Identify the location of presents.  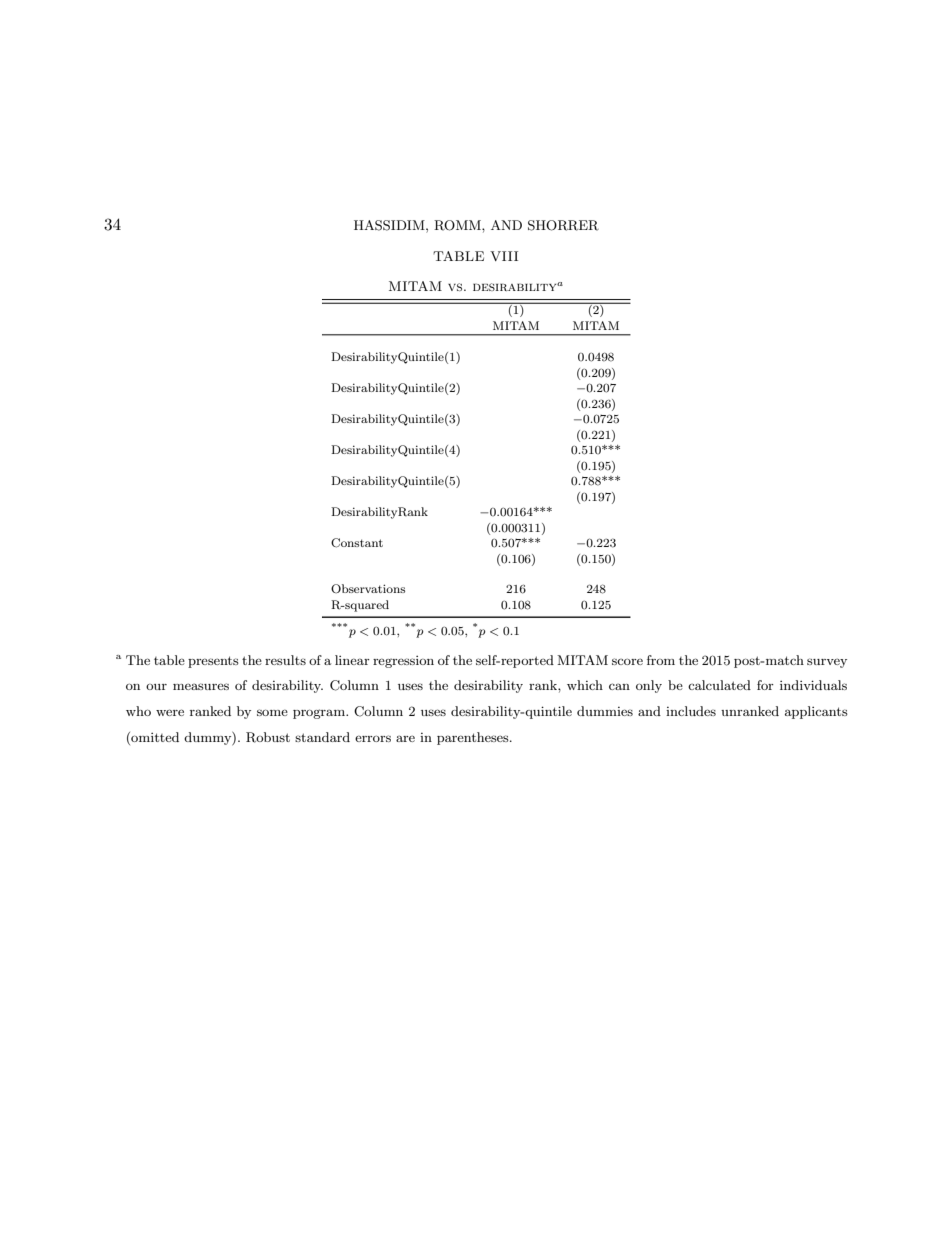
(213, 662).
